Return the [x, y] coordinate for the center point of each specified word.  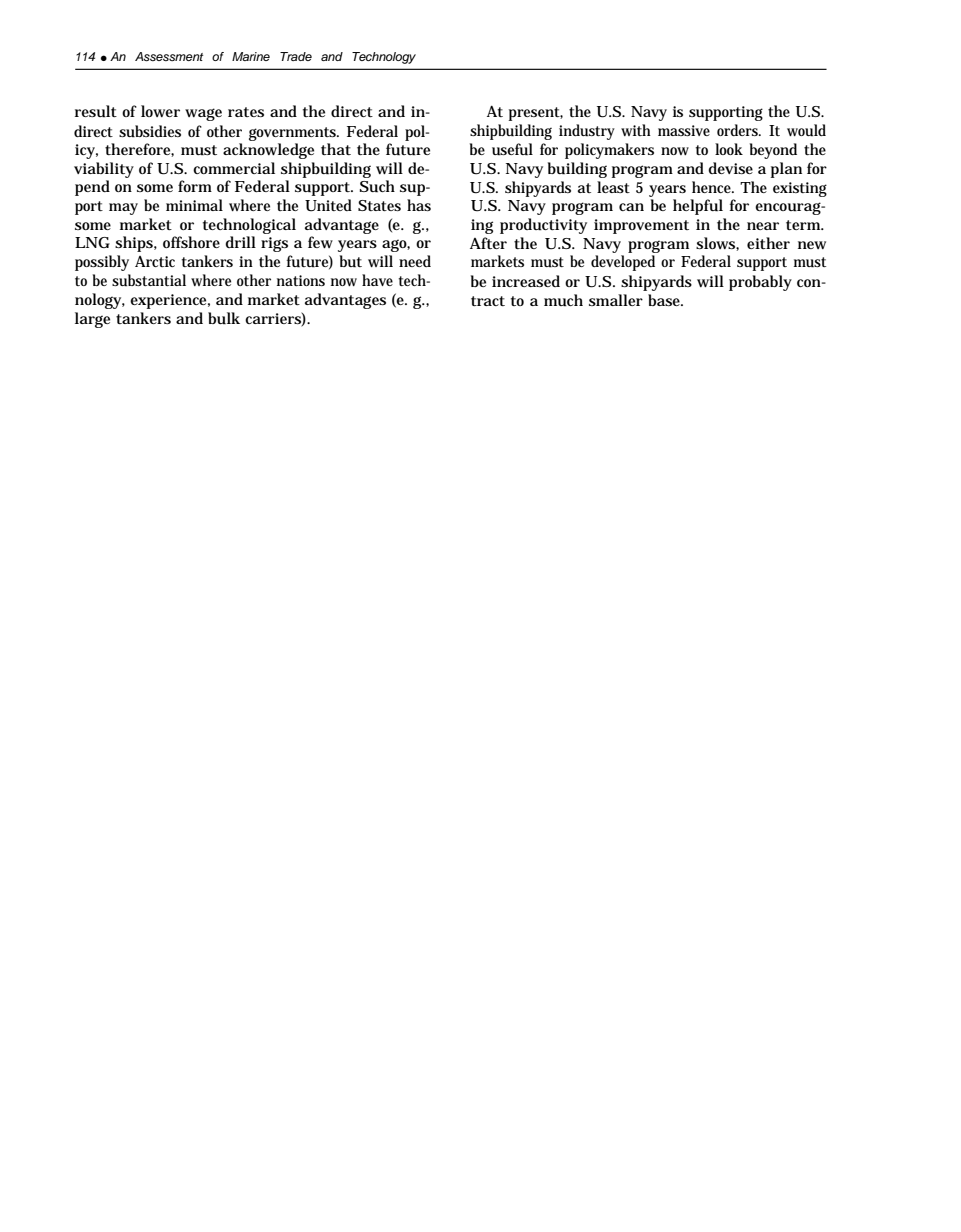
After [488, 243]
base [665, 300]
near [763, 226]
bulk [224, 318]
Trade [296, 56]
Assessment [169, 56]
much [563, 300]
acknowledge [268, 151]
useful [512, 149]
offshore [191, 242]
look [729, 149]
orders [737, 130]
